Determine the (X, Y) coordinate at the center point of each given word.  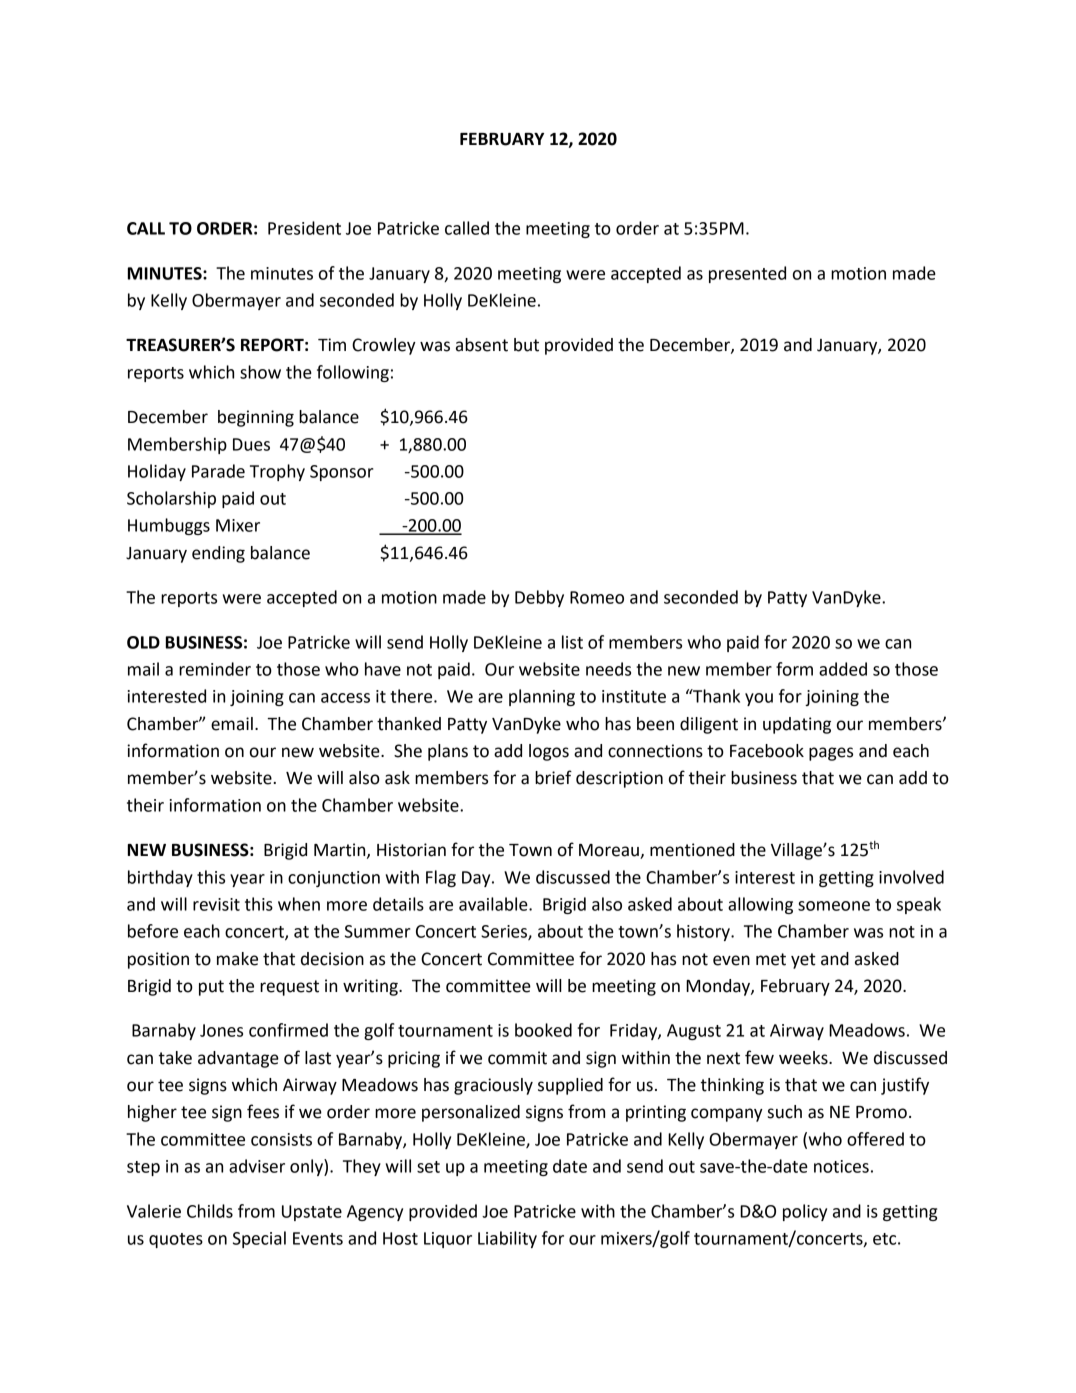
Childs (210, 1211)
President (304, 228)
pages (831, 754)
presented (747, 274)
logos (549, 752)
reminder (215, 669)
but (526, 345)
